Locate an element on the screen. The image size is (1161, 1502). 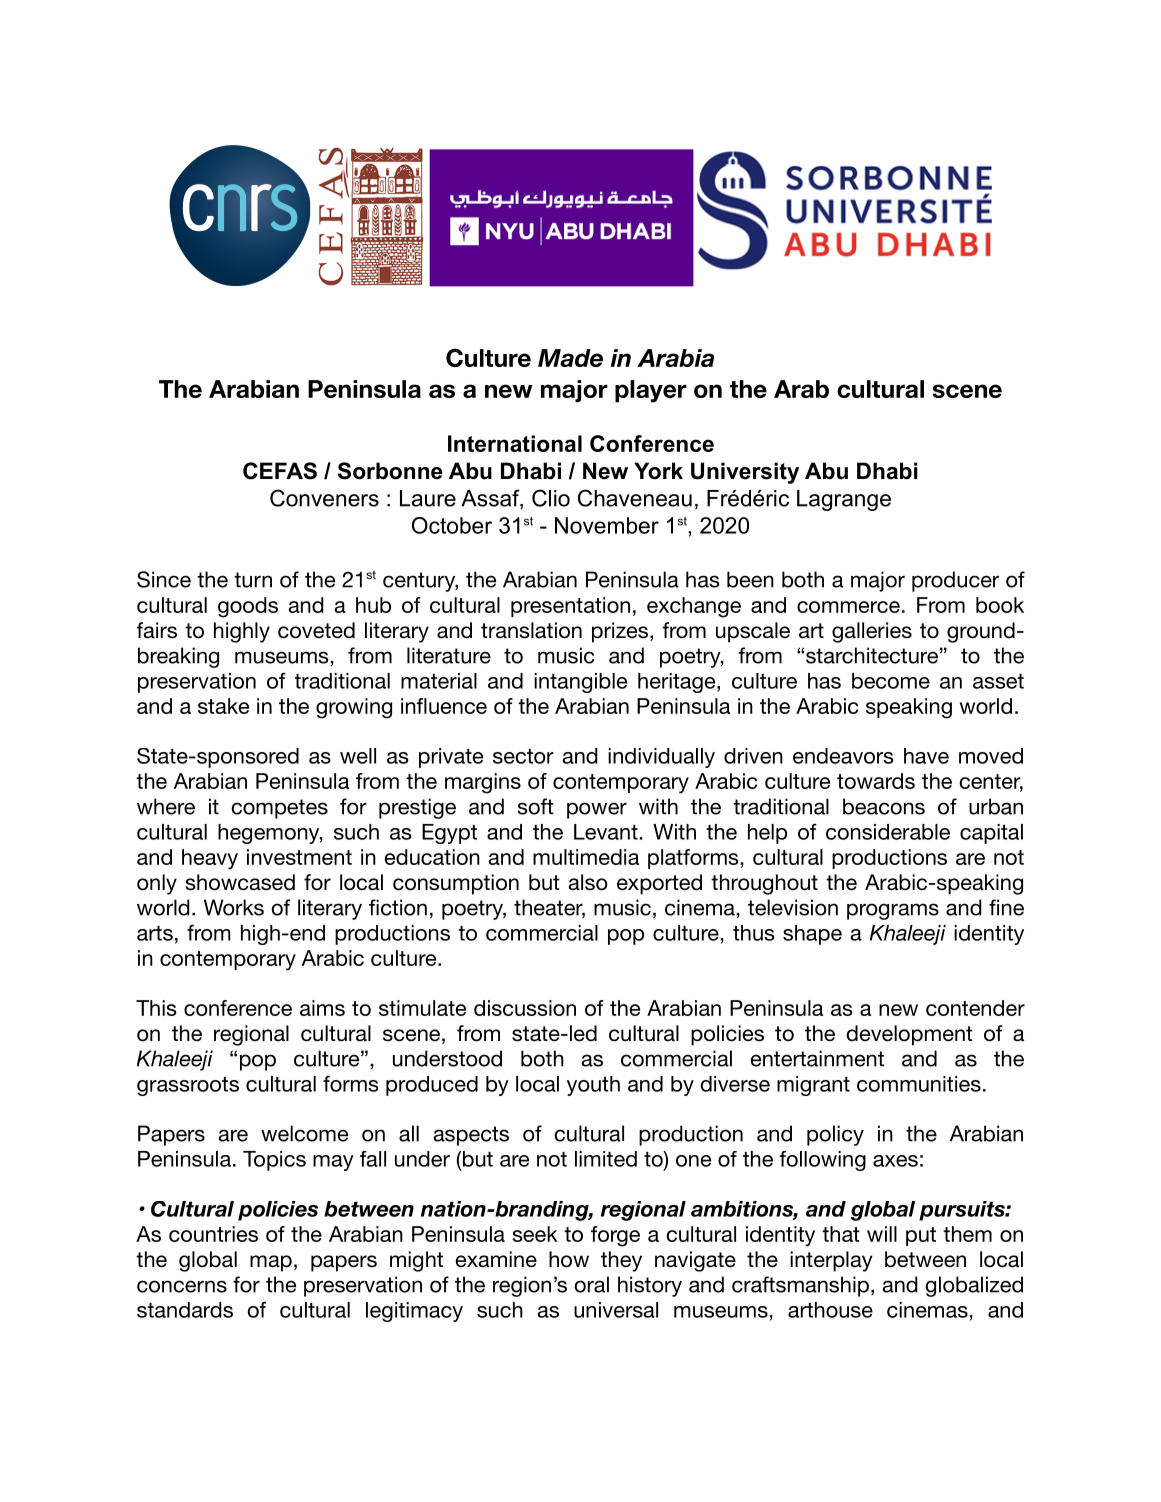
contender is located at coordinates (975, 1008).
